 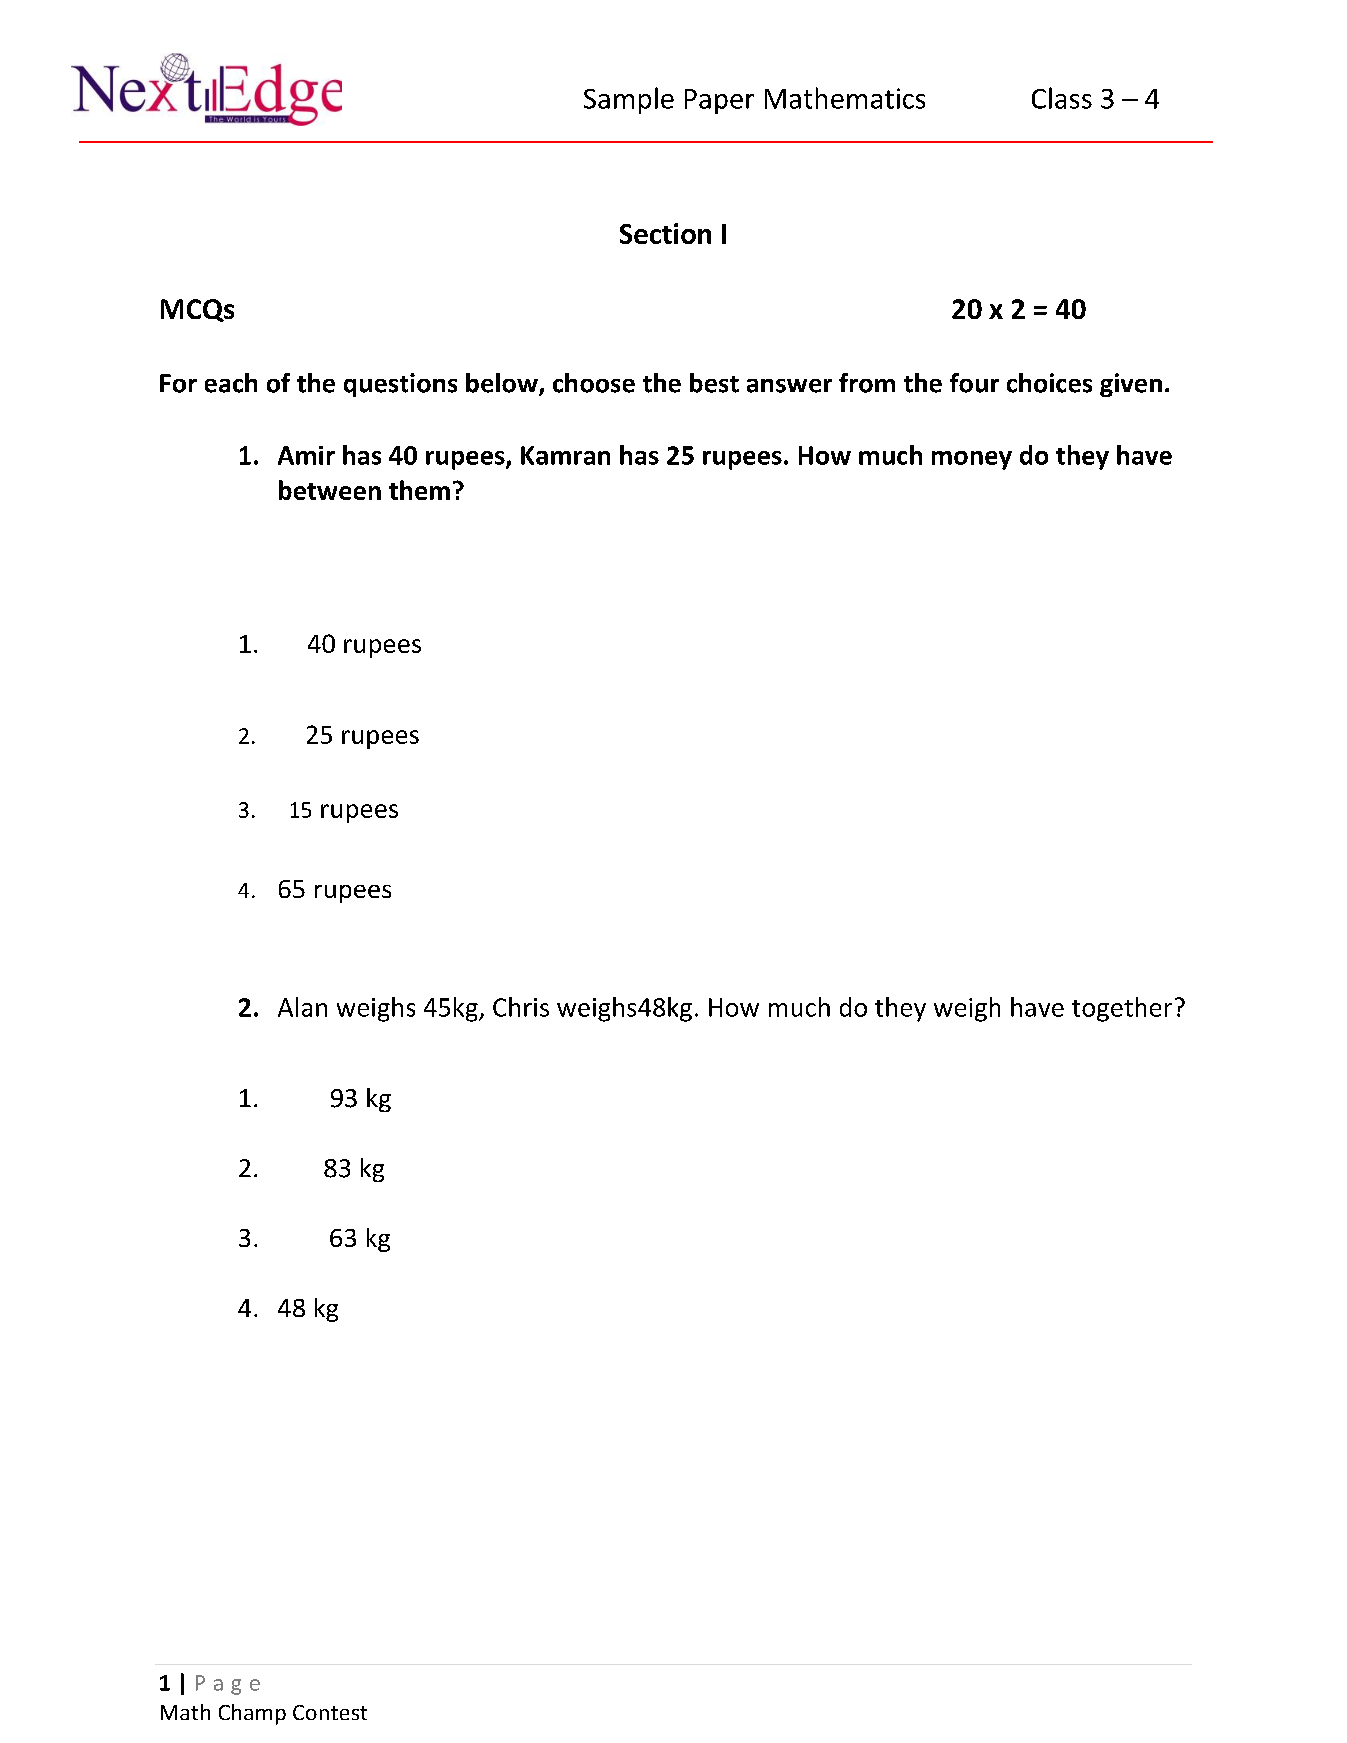 I want to click on each, so click(x=231, y=383).
